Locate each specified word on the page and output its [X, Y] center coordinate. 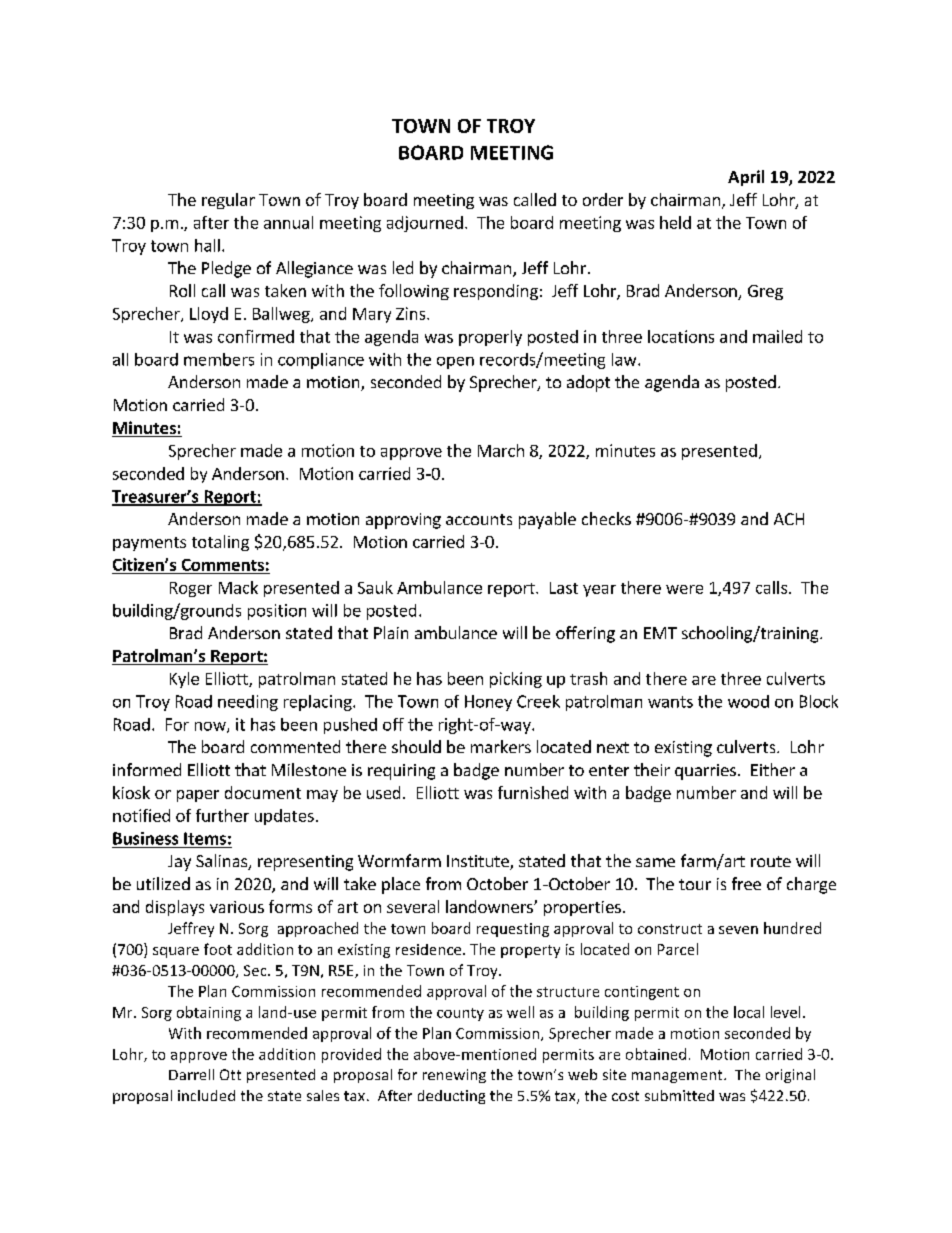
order [603, 199]
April [746, 178]
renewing [454, 1076]
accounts [479, 519]
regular [228, 201]
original [790, 1076]
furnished [533, 792]
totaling [220, 543]
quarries [705, 772]
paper [198, 796]
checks [606, 518]
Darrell [191, 1074]
